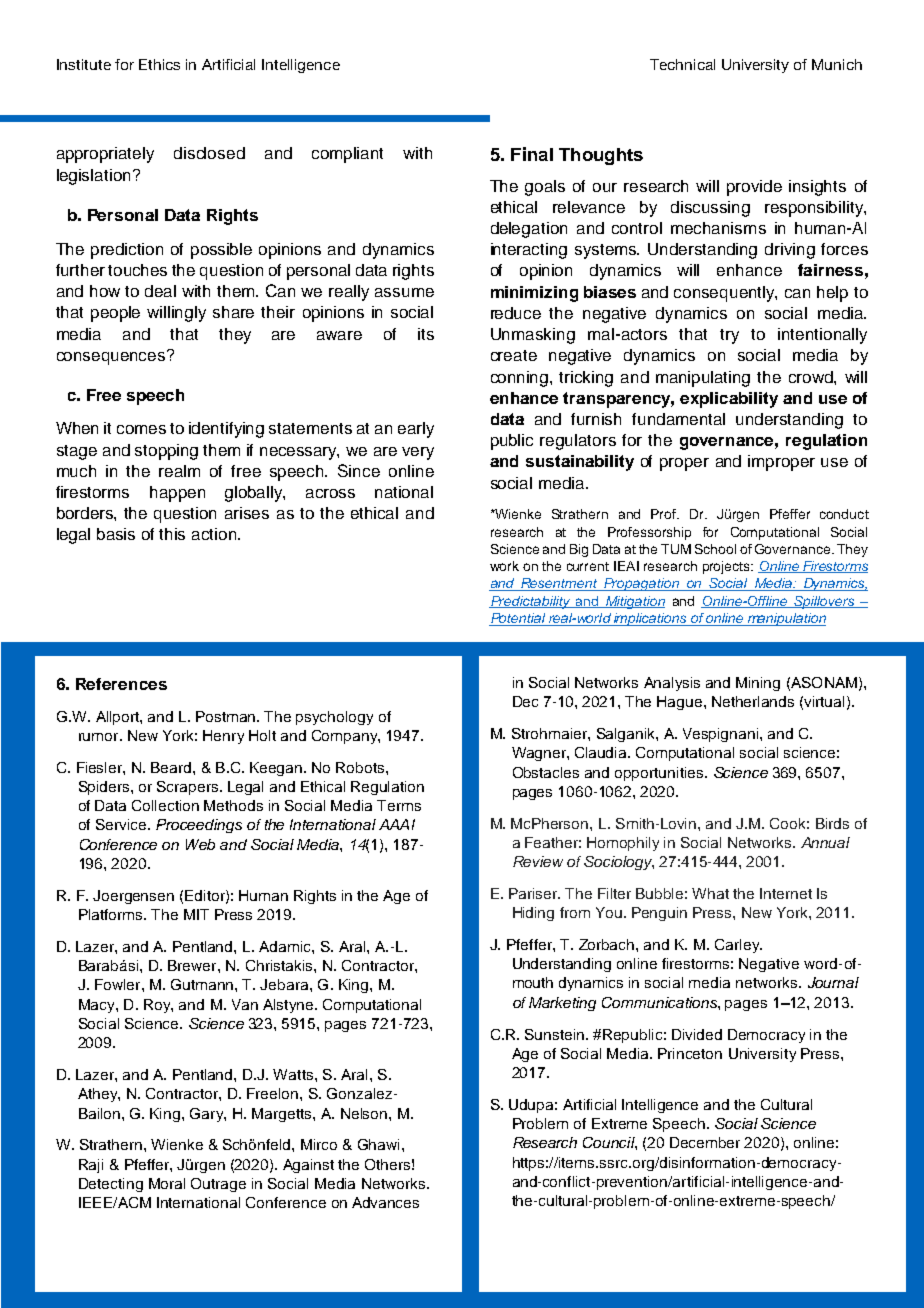 The height and width of the screenshot is (1308, 924). What do you see at coordinates (786, 893) in the screenshot?
I see `Internet` at bounding box center [786, 893].
